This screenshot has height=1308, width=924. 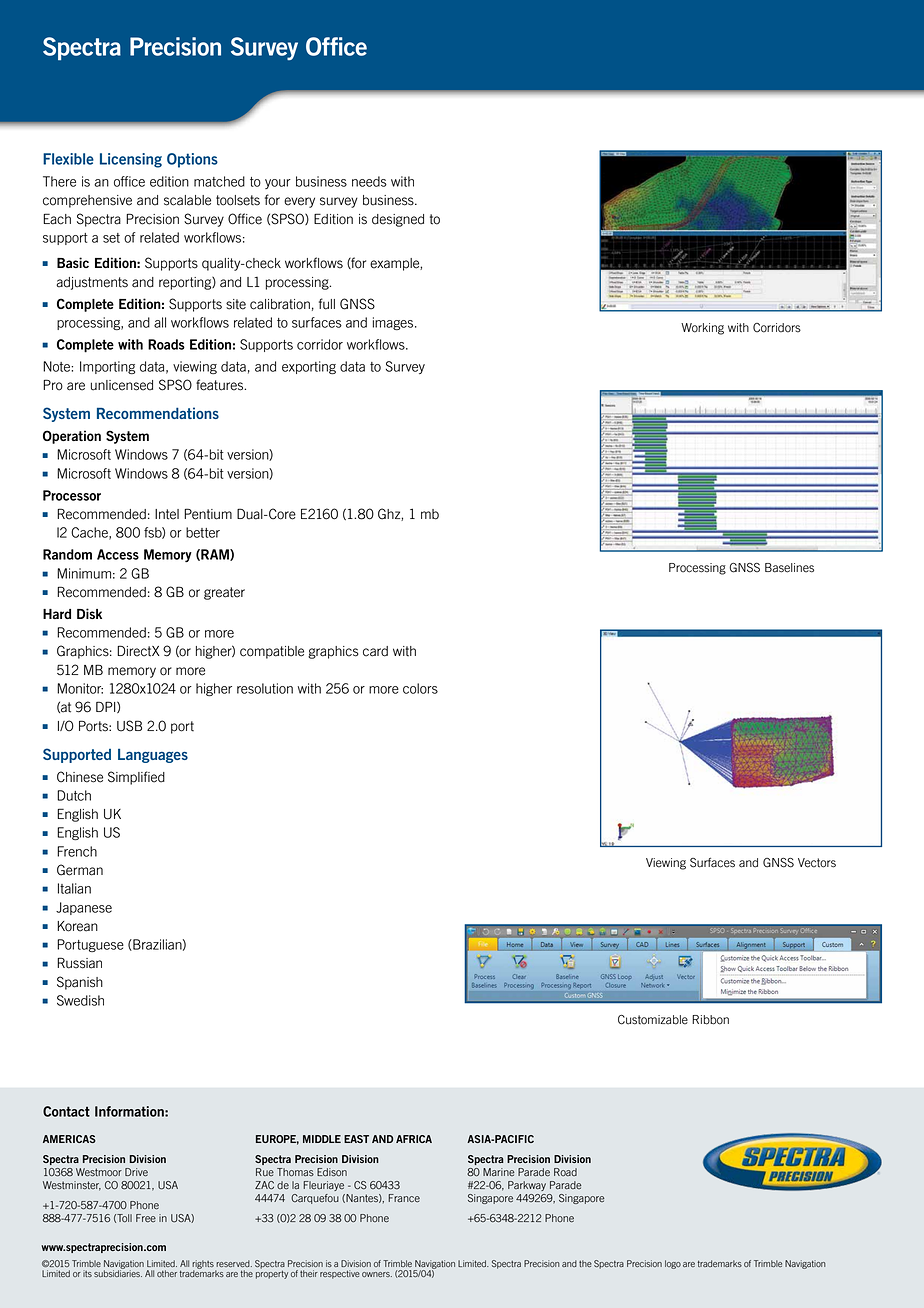 I want to click on colors, so click(x=420, y=688).
